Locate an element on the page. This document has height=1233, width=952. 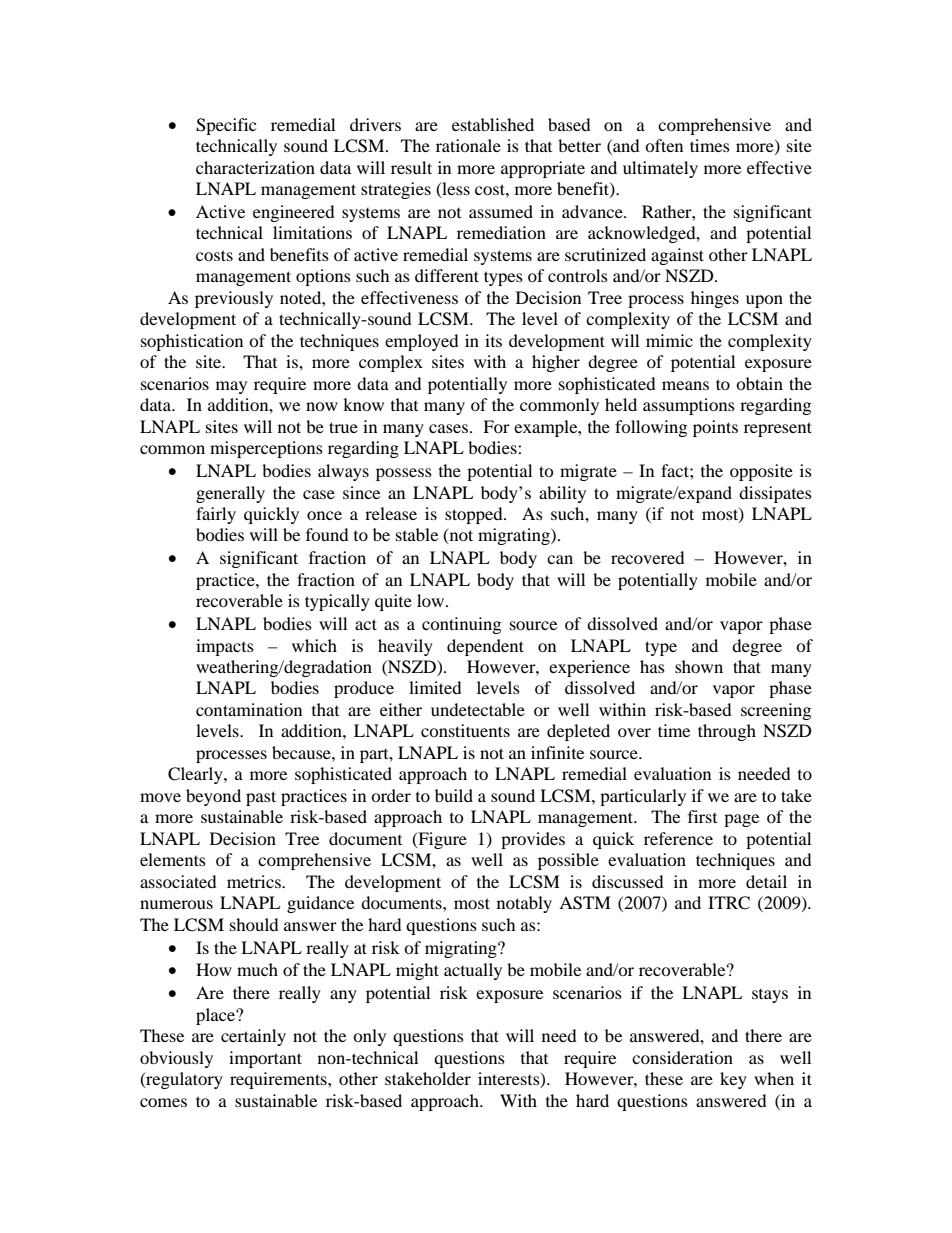
actually is located at coordinates (473, 971).
